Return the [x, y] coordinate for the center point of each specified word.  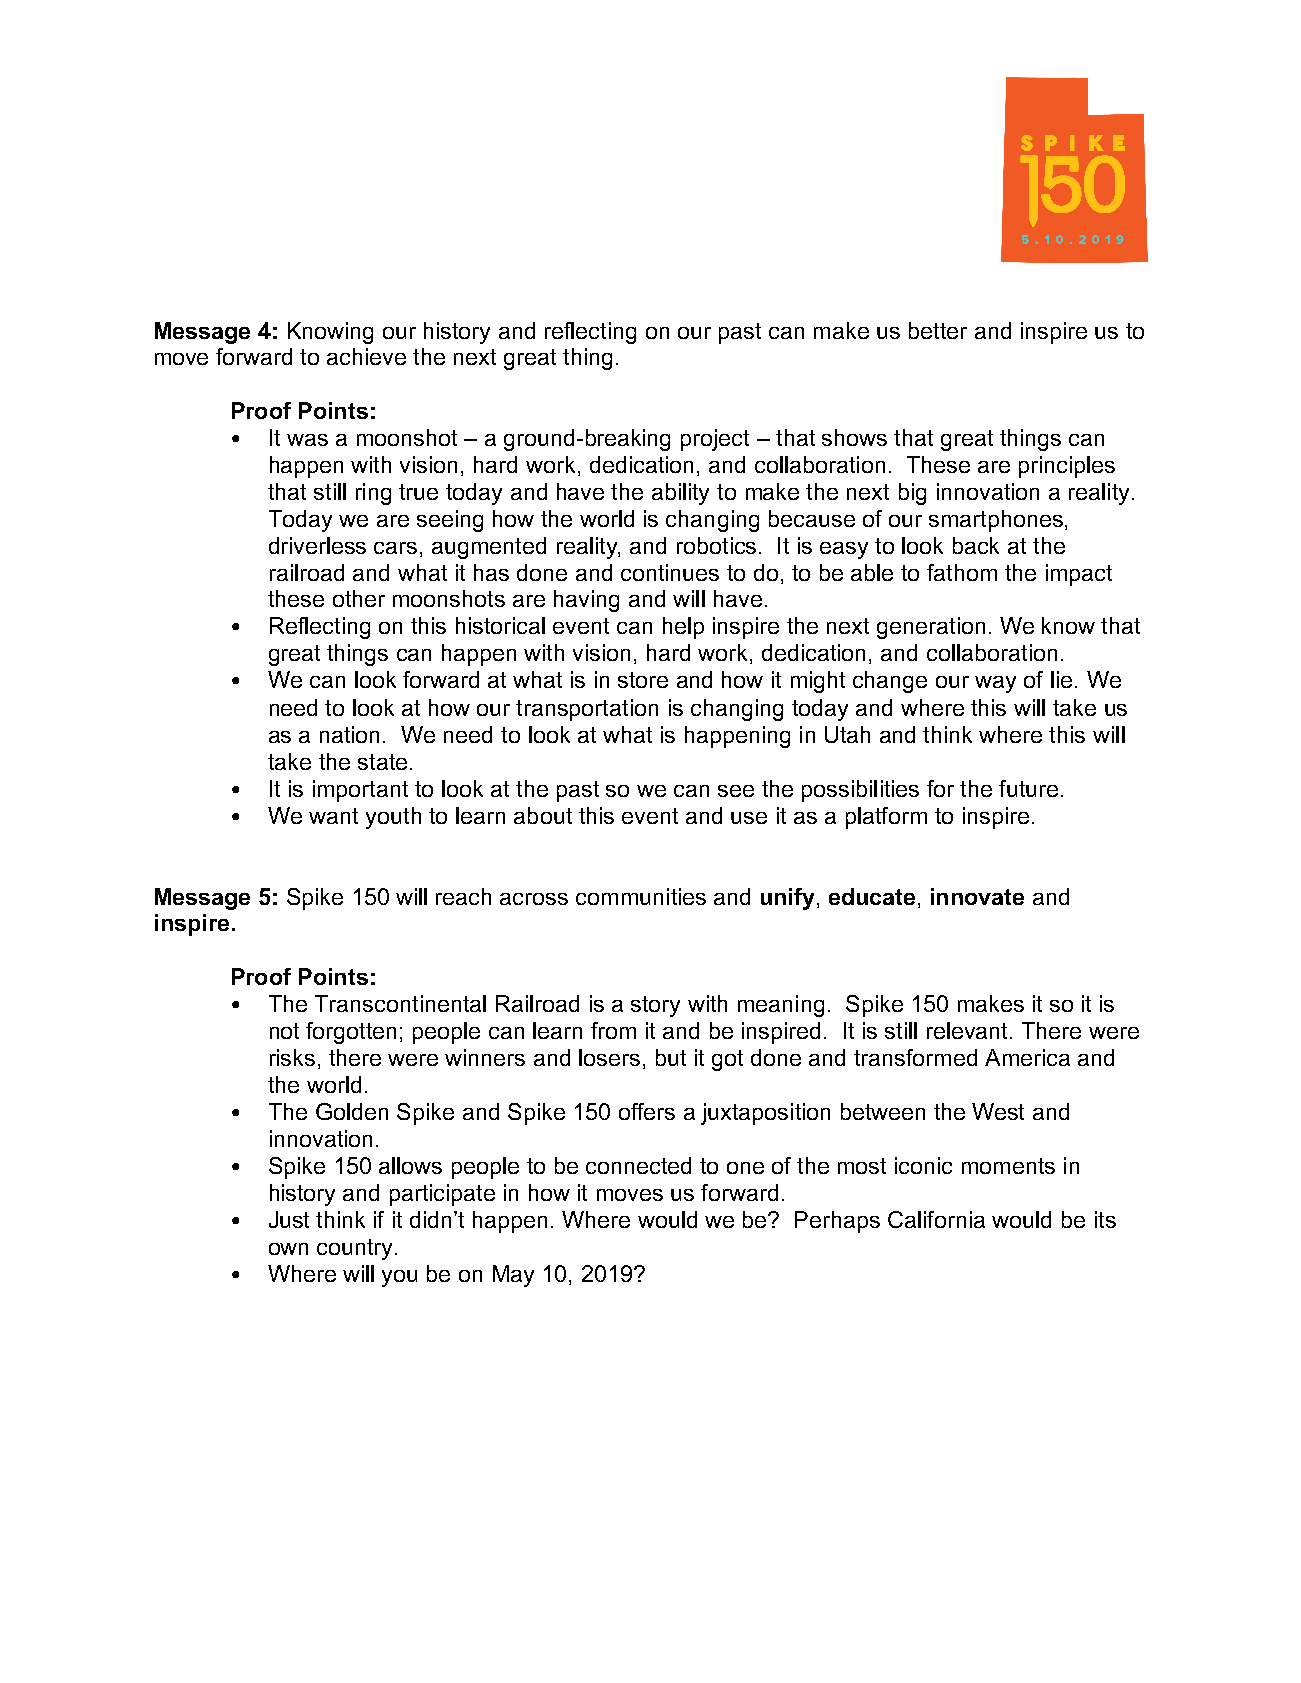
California [936, 1219]
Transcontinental [400, 1003]
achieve [366, 356]
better [938, 330]
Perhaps [837, 1222]
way [995, 684]
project [715, 440]
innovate [977, 896]
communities [641, 896]
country [356, 1249]
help [683, 628]
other [359, 598]
